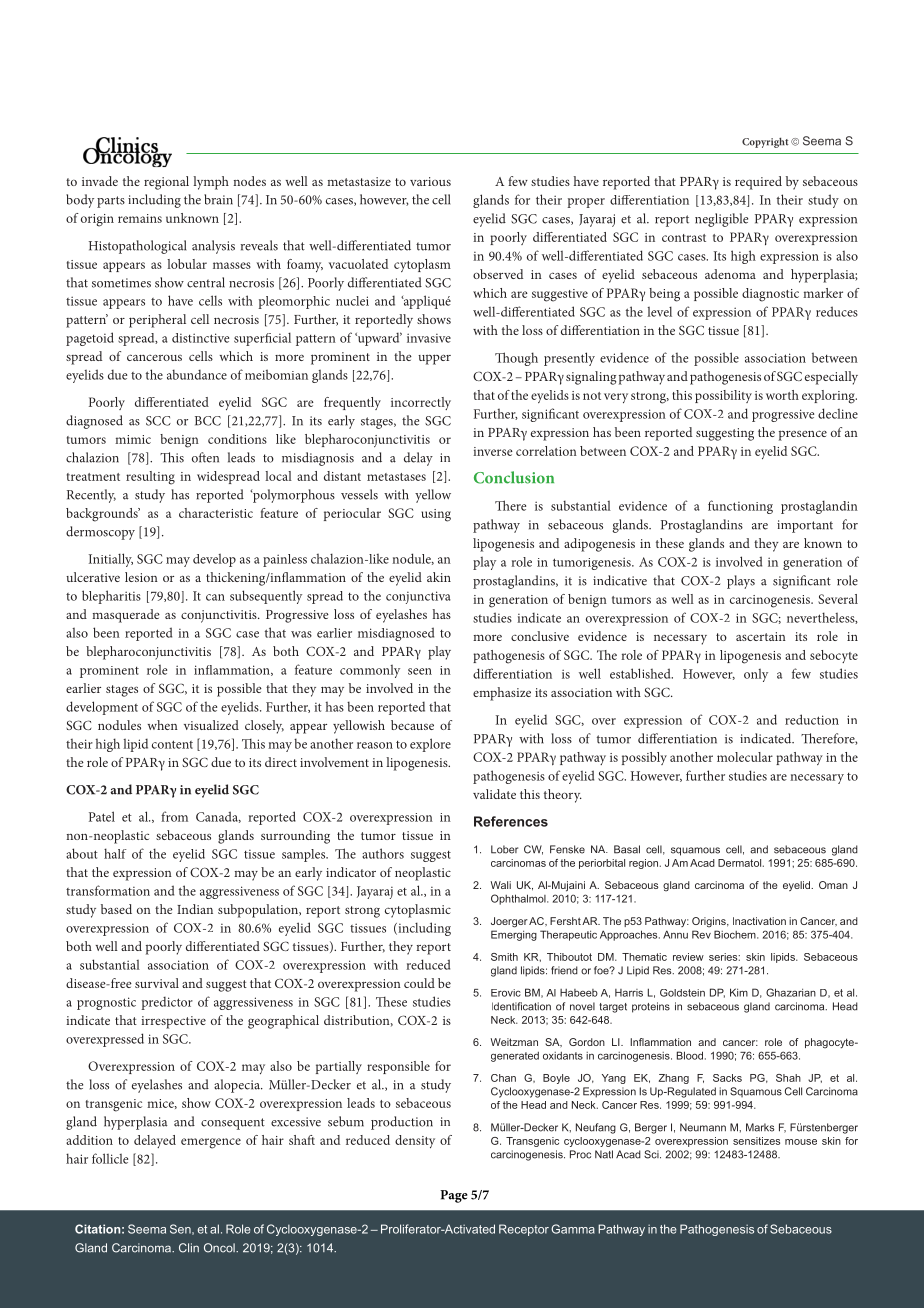  What do you see at coordinates (216, 513) in the document?
I see `characteristic` at bounding box center [216, 513].
